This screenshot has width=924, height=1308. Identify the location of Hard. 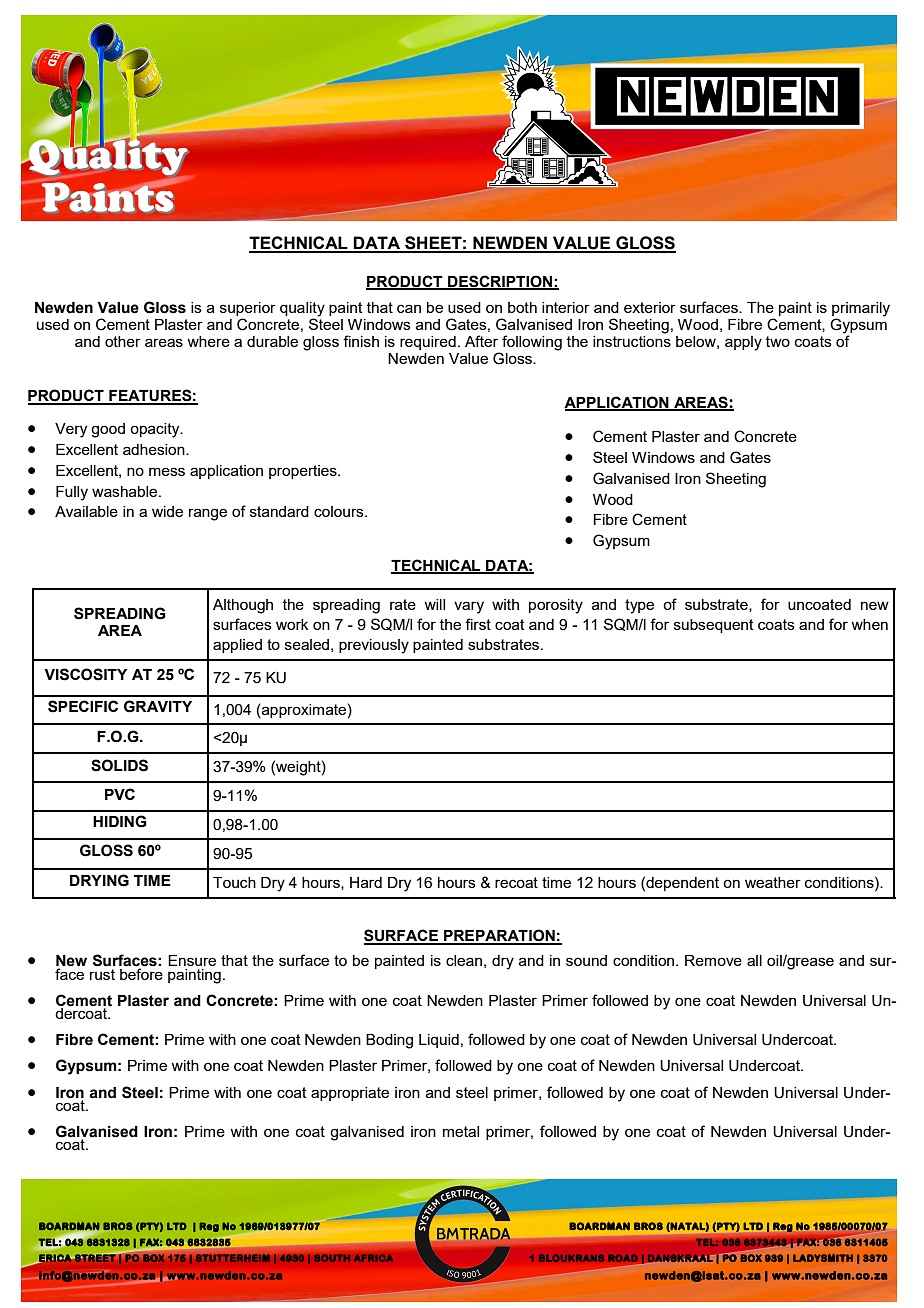
(366, 882).
